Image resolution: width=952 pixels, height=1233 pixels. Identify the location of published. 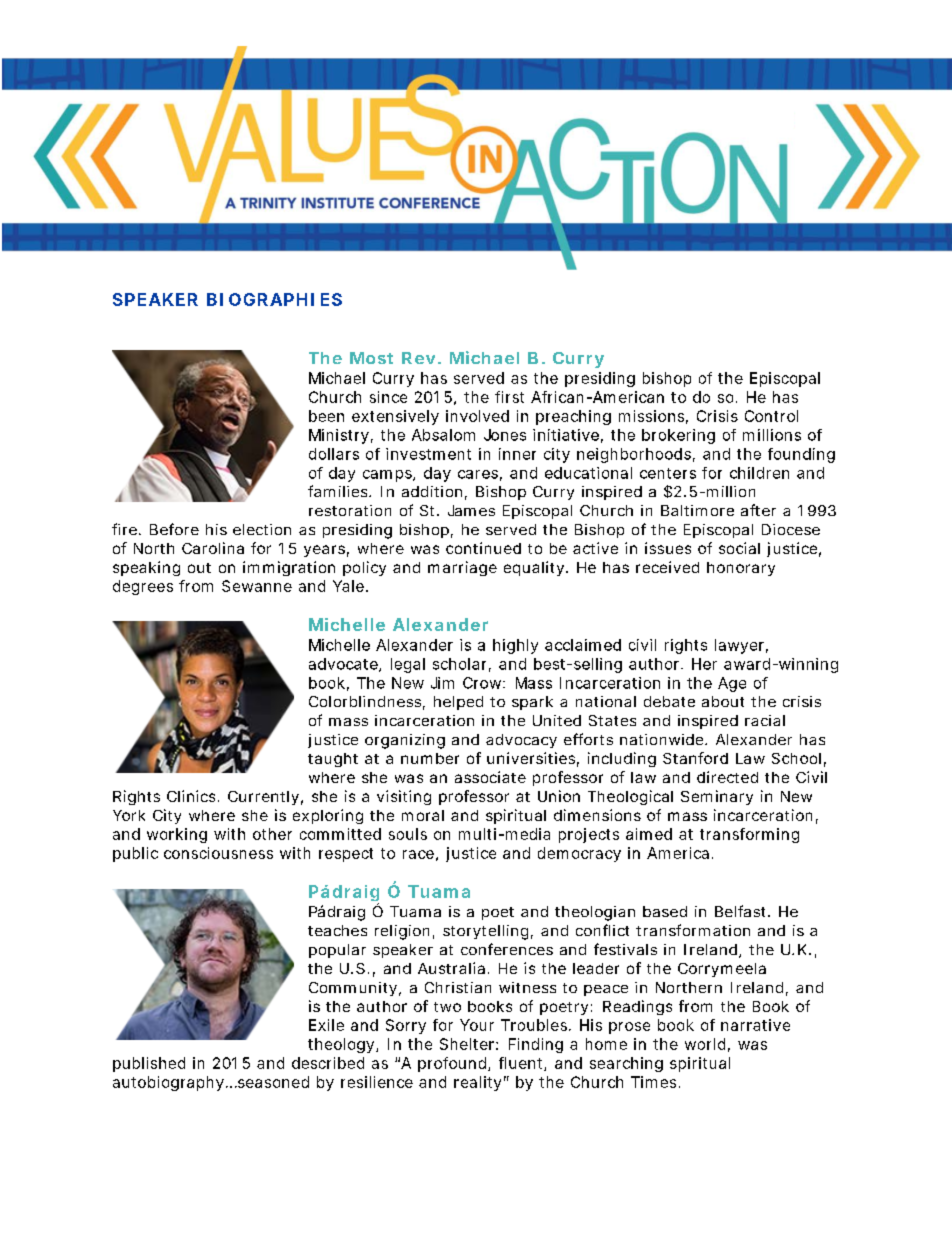
(149, 1064).
